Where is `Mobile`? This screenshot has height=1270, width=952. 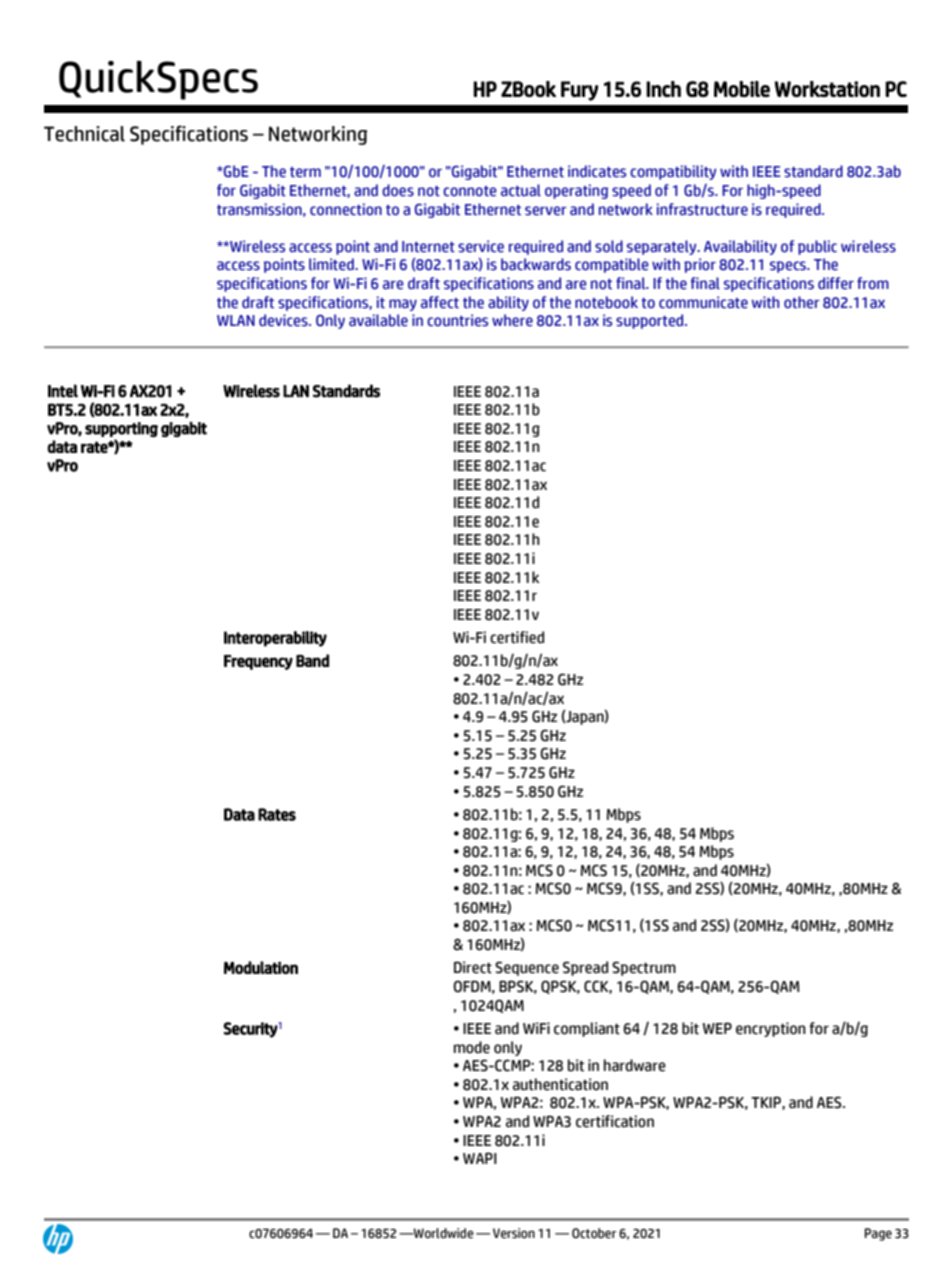 Mobile is located at coordinates (742, 89).
